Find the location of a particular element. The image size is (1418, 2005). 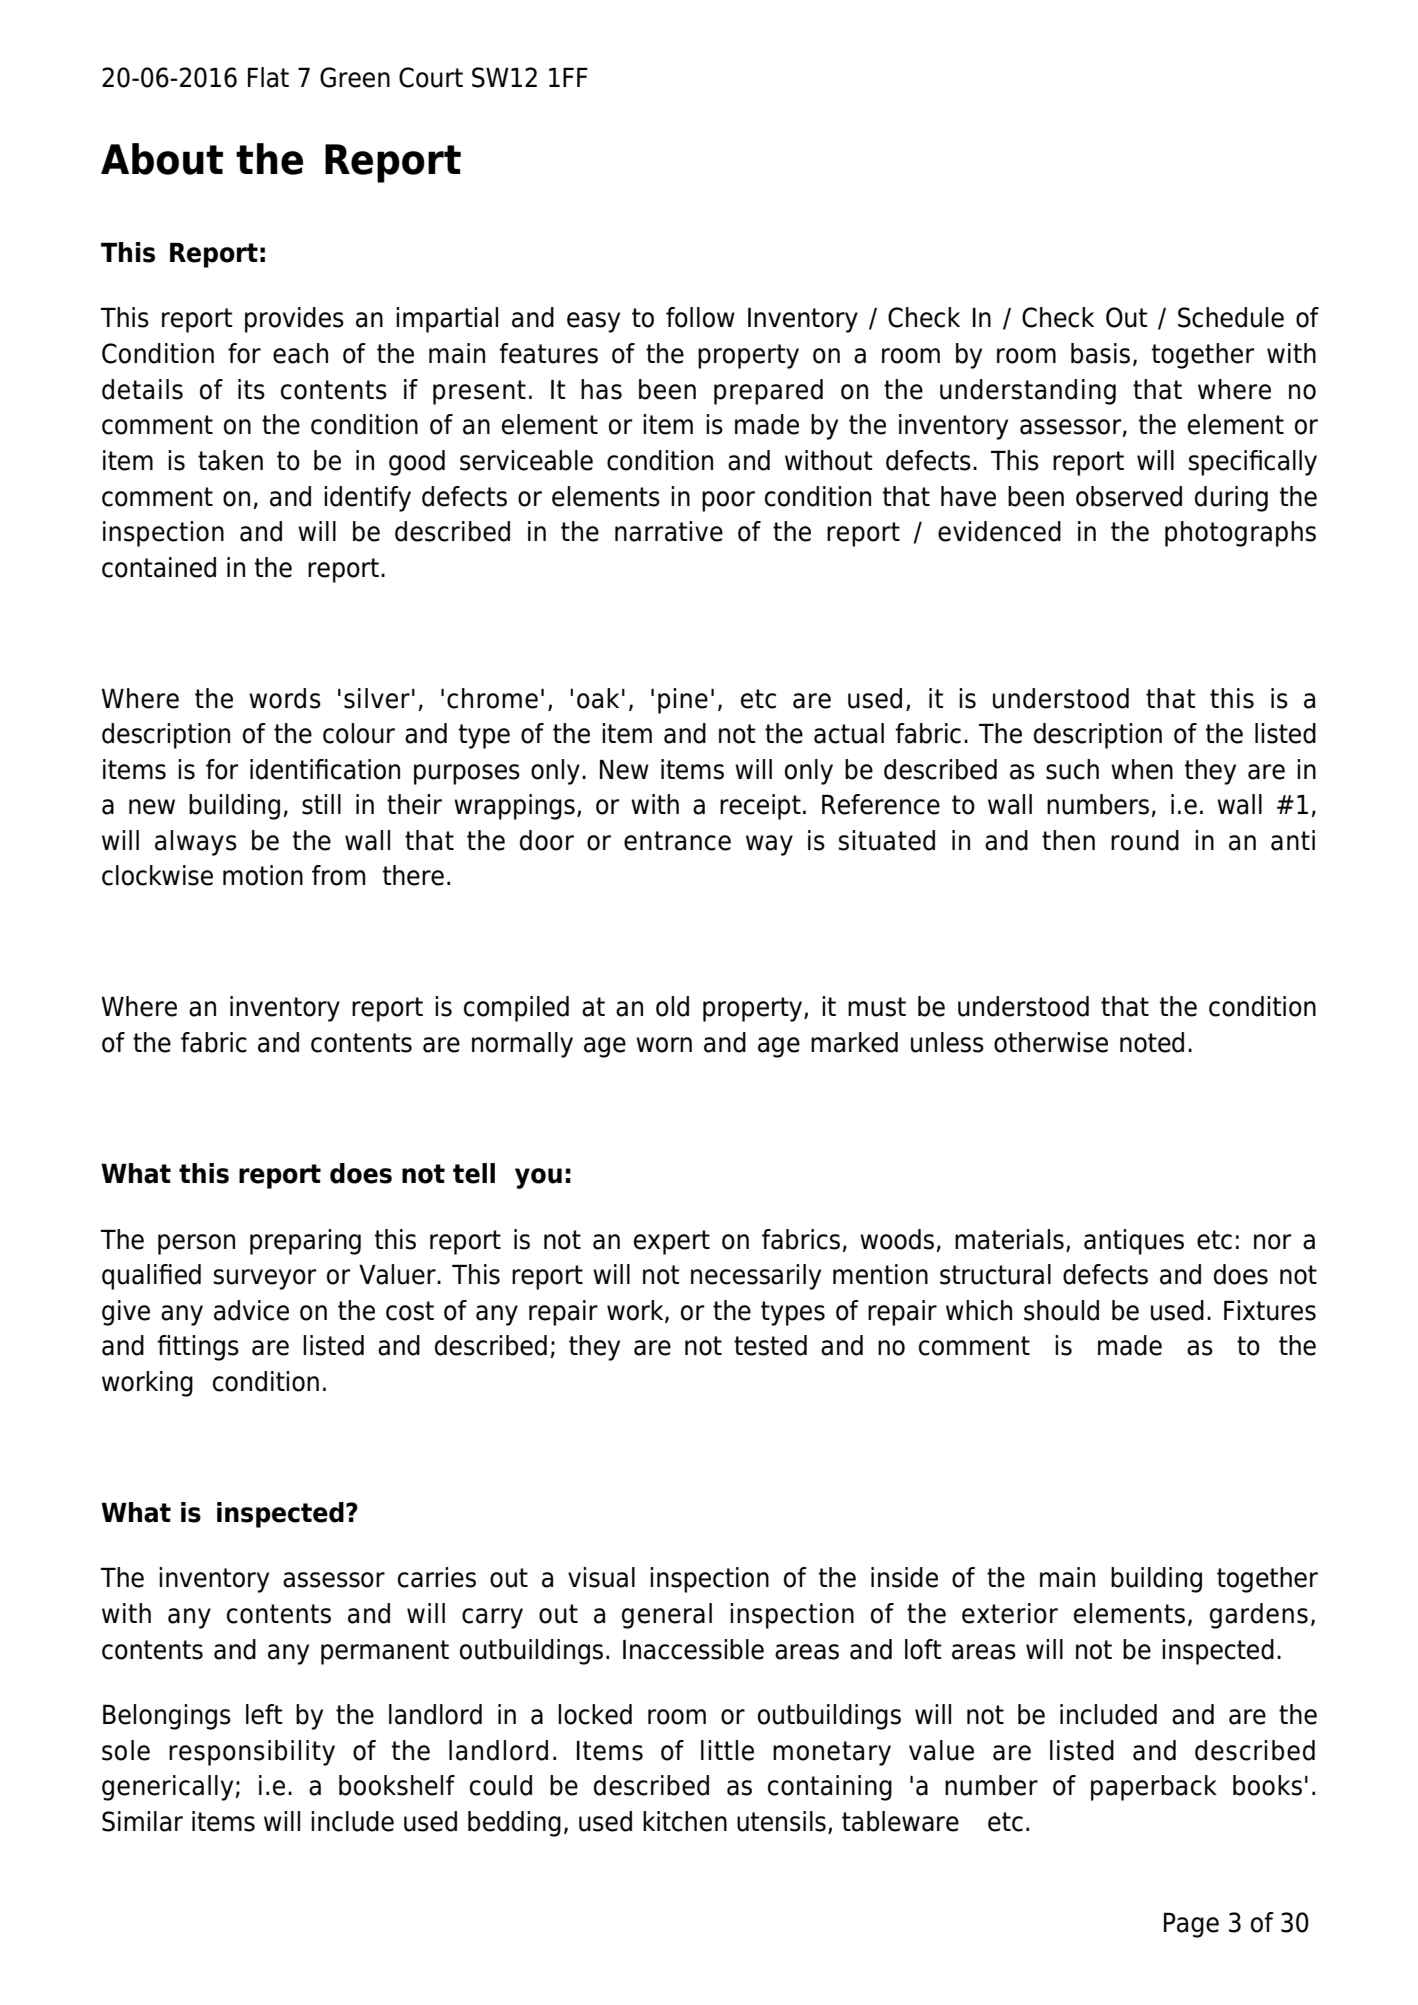

Similar is located at coordinates (142, 1821).
